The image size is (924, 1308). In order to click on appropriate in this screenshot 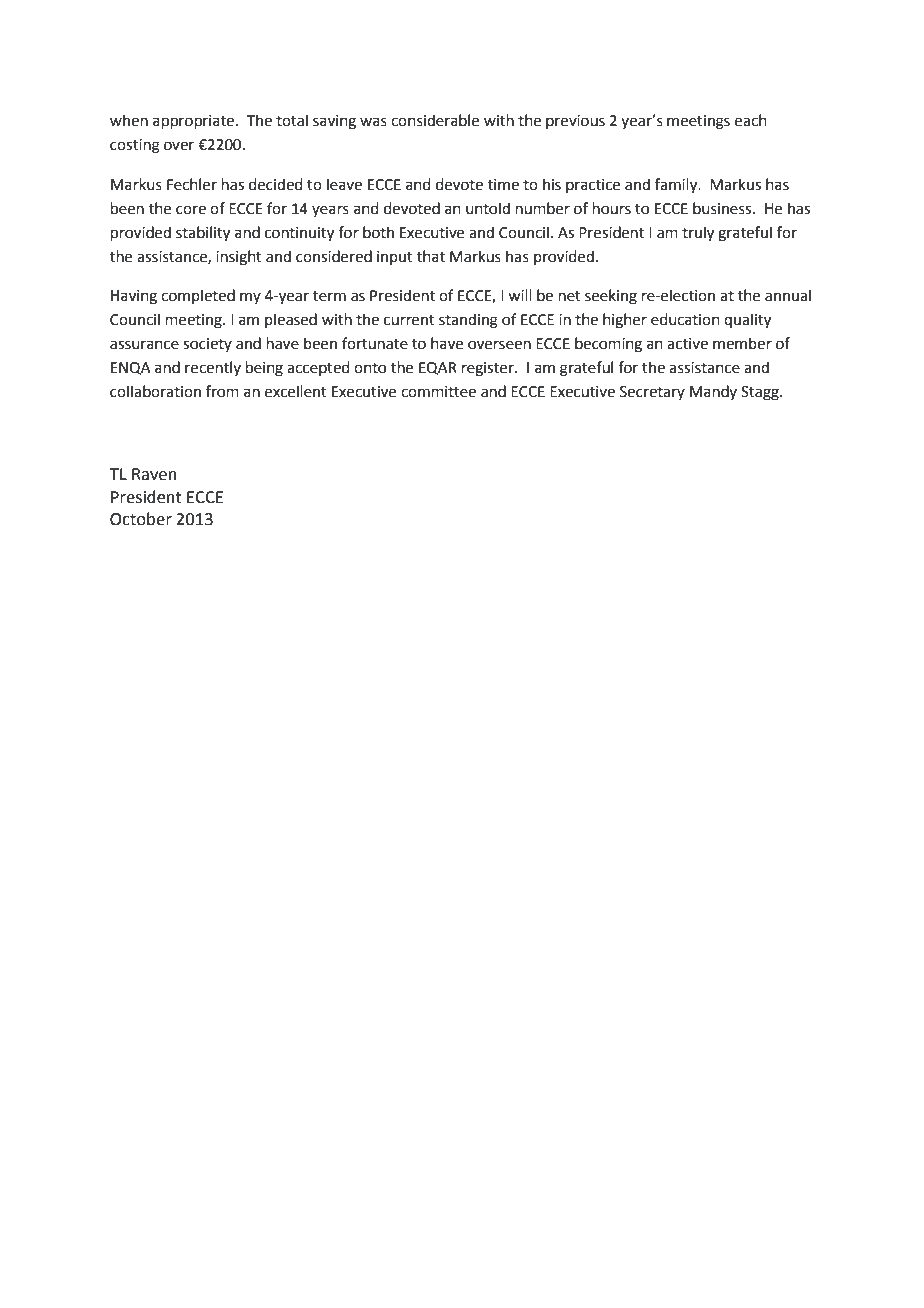, I will do `click(193, 122)`.
